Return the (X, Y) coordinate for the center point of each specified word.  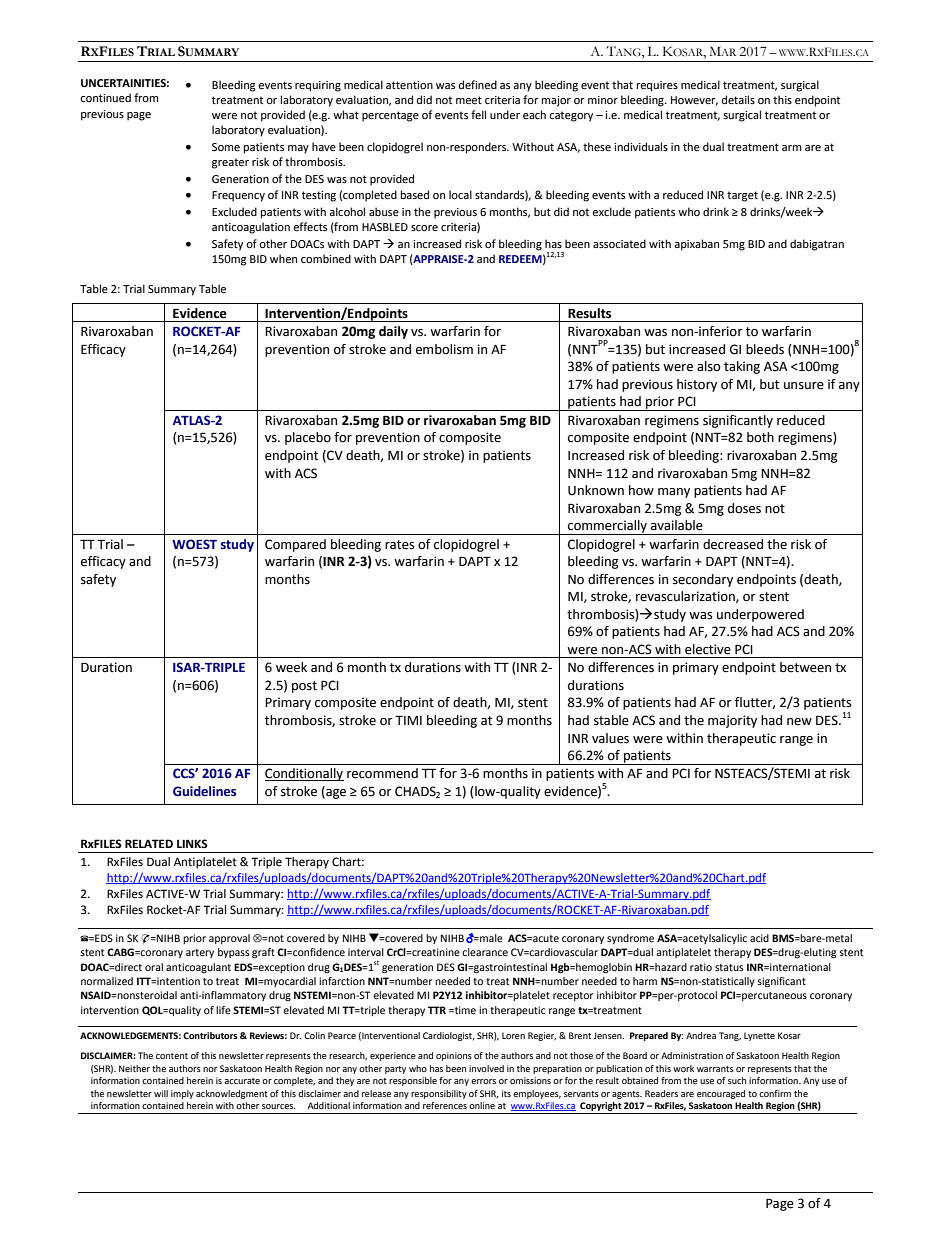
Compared (295, 545)
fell (478, 114)
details (738, 99)
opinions (454, 1056)
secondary (703, 580)
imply (182, 1094)
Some (226, 147)
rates (400, 545)
